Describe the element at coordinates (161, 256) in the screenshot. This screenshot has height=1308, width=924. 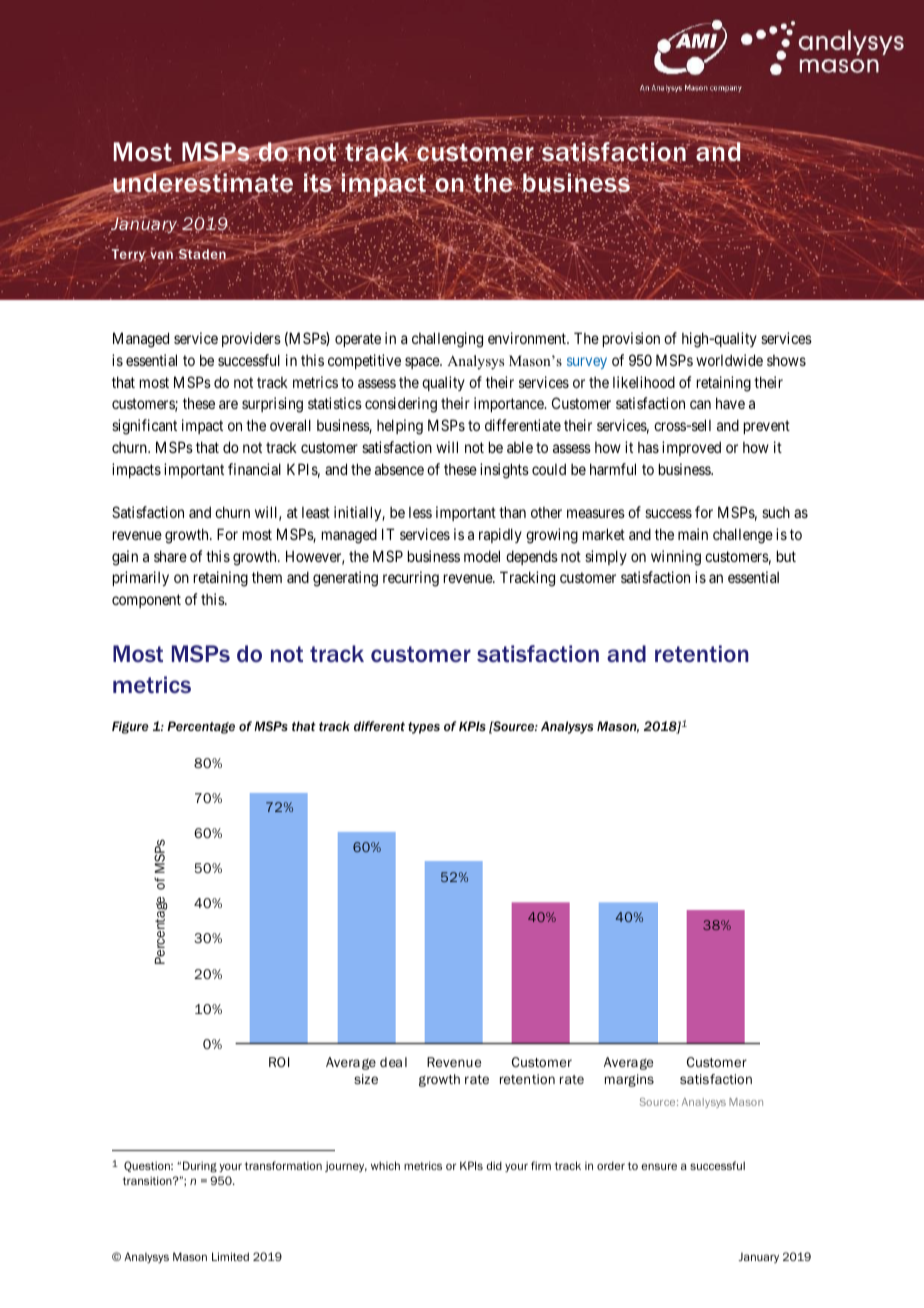
I see `van` at that location.
